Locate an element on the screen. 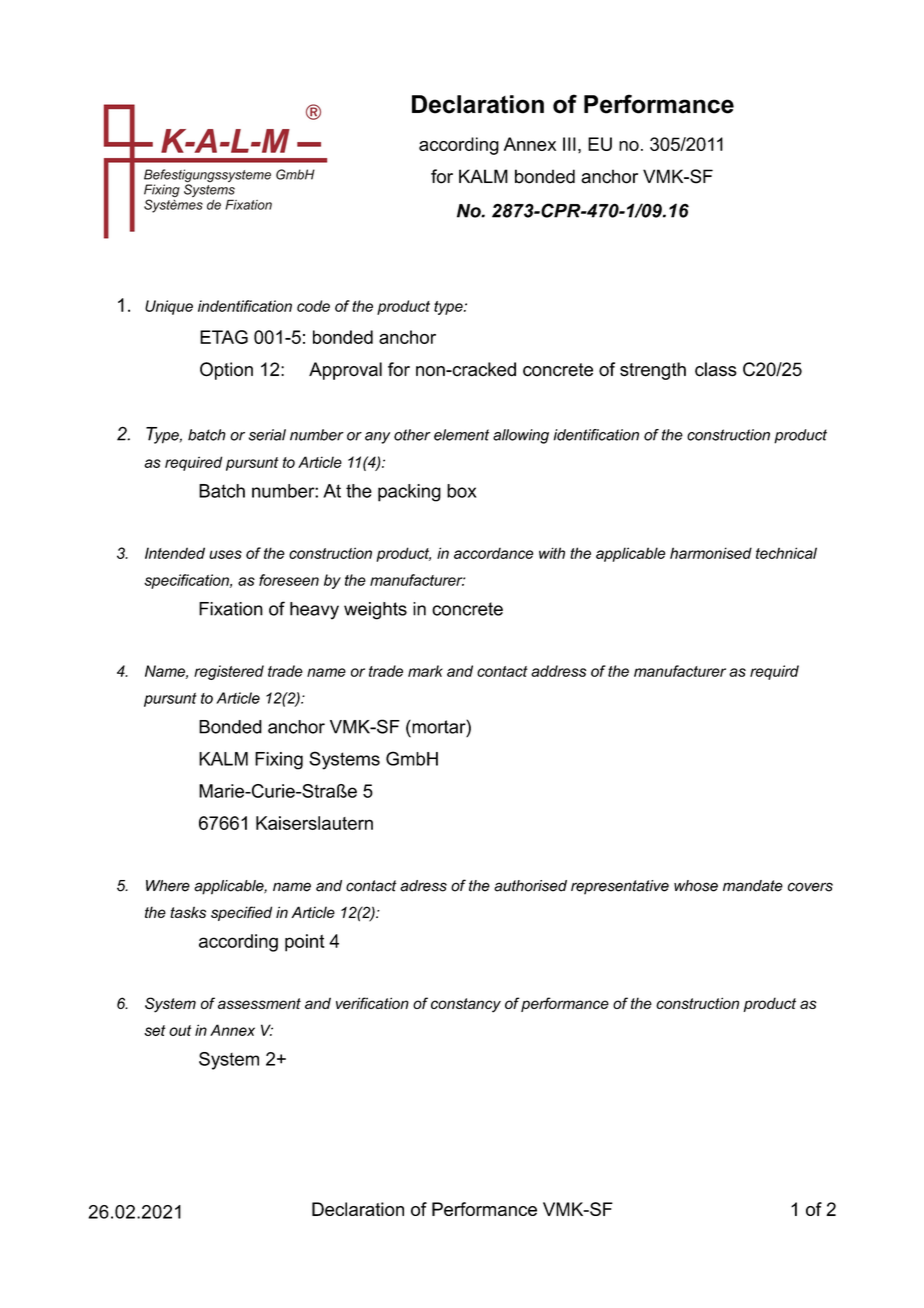 The height and width of the screenshot is (1308, 924). constancy is located at coordinates (466, 1005).
